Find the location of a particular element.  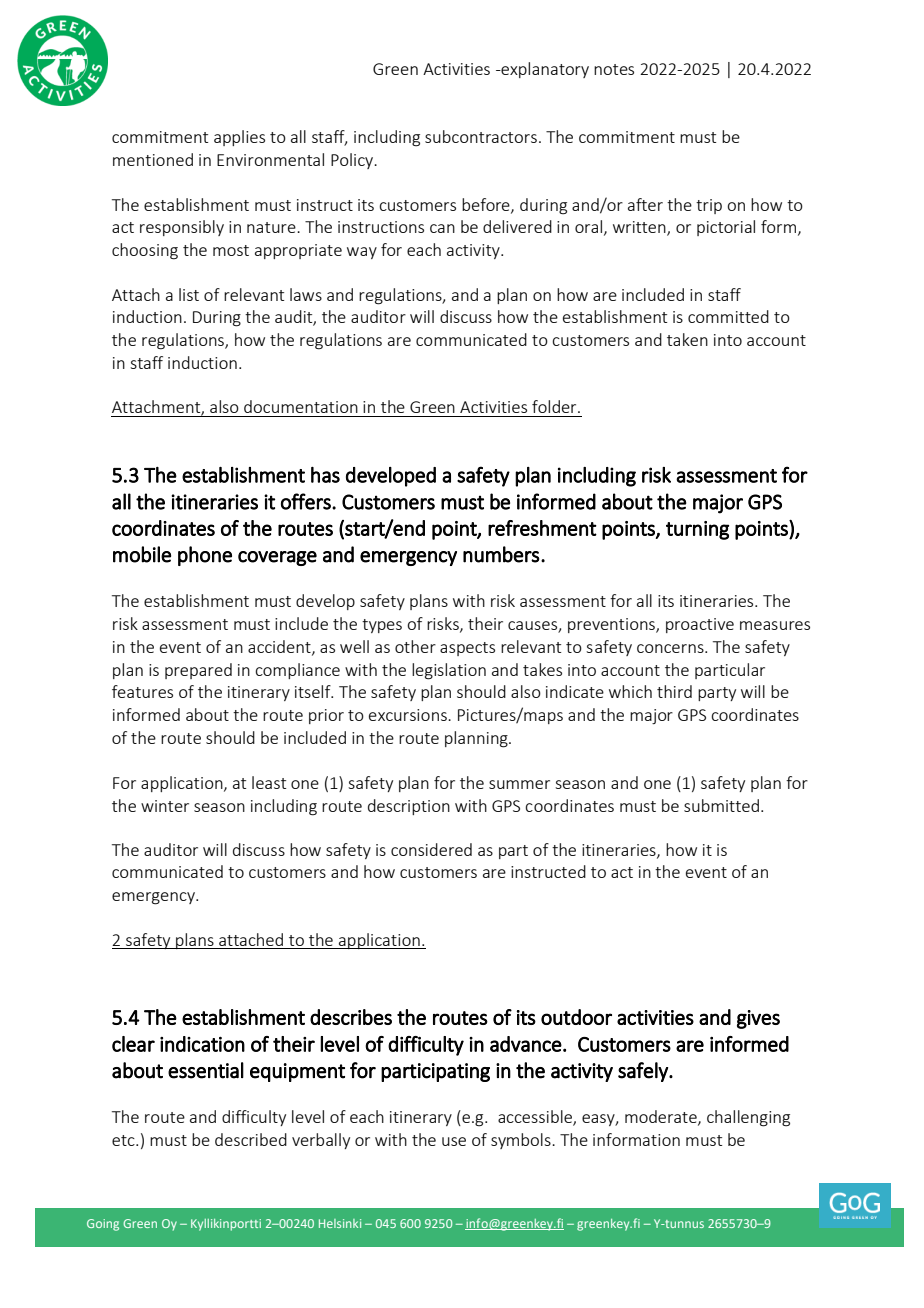

prepared is located at coordinates (198, 671).
